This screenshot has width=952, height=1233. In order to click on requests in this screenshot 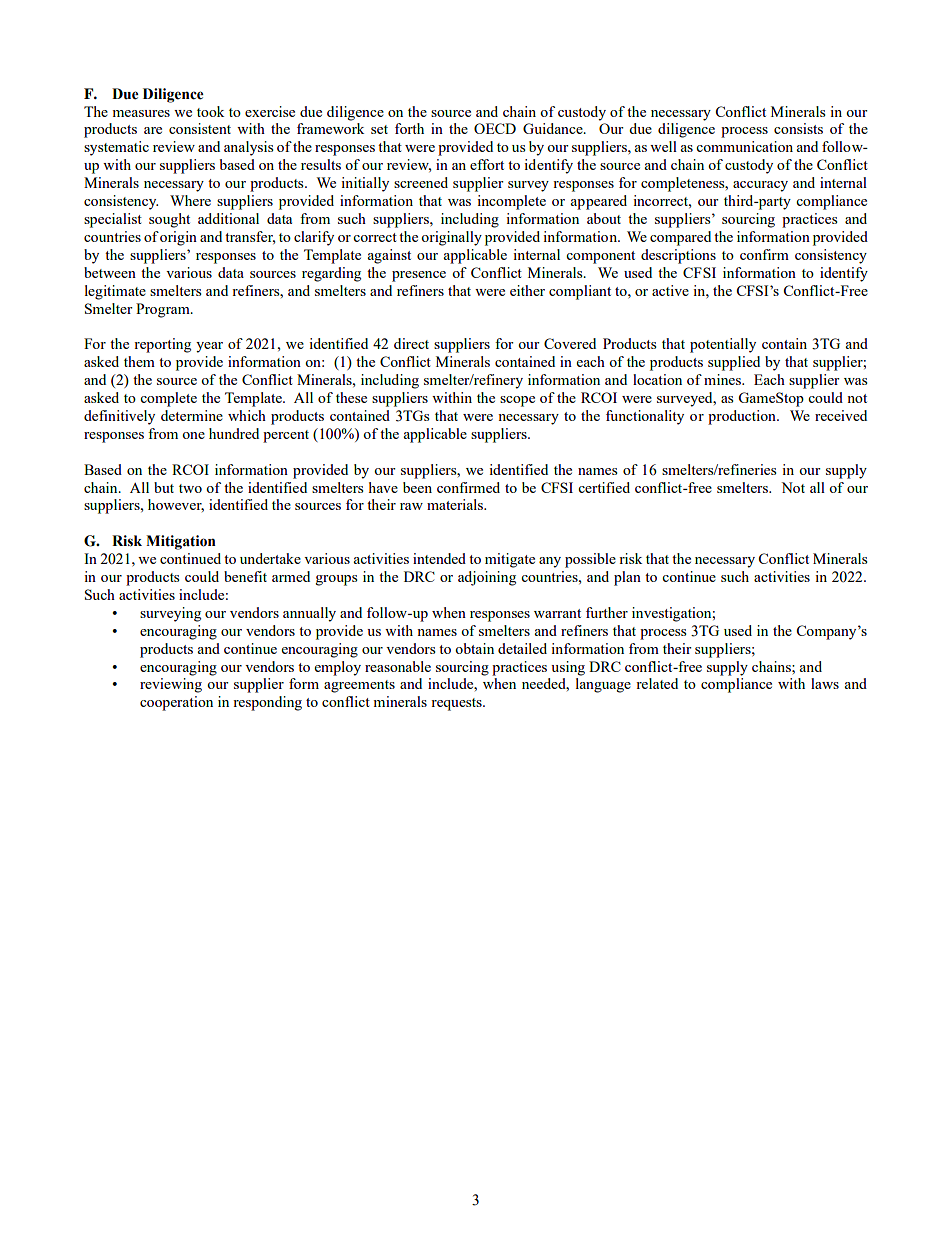, I will do `click(457, 704)`.
